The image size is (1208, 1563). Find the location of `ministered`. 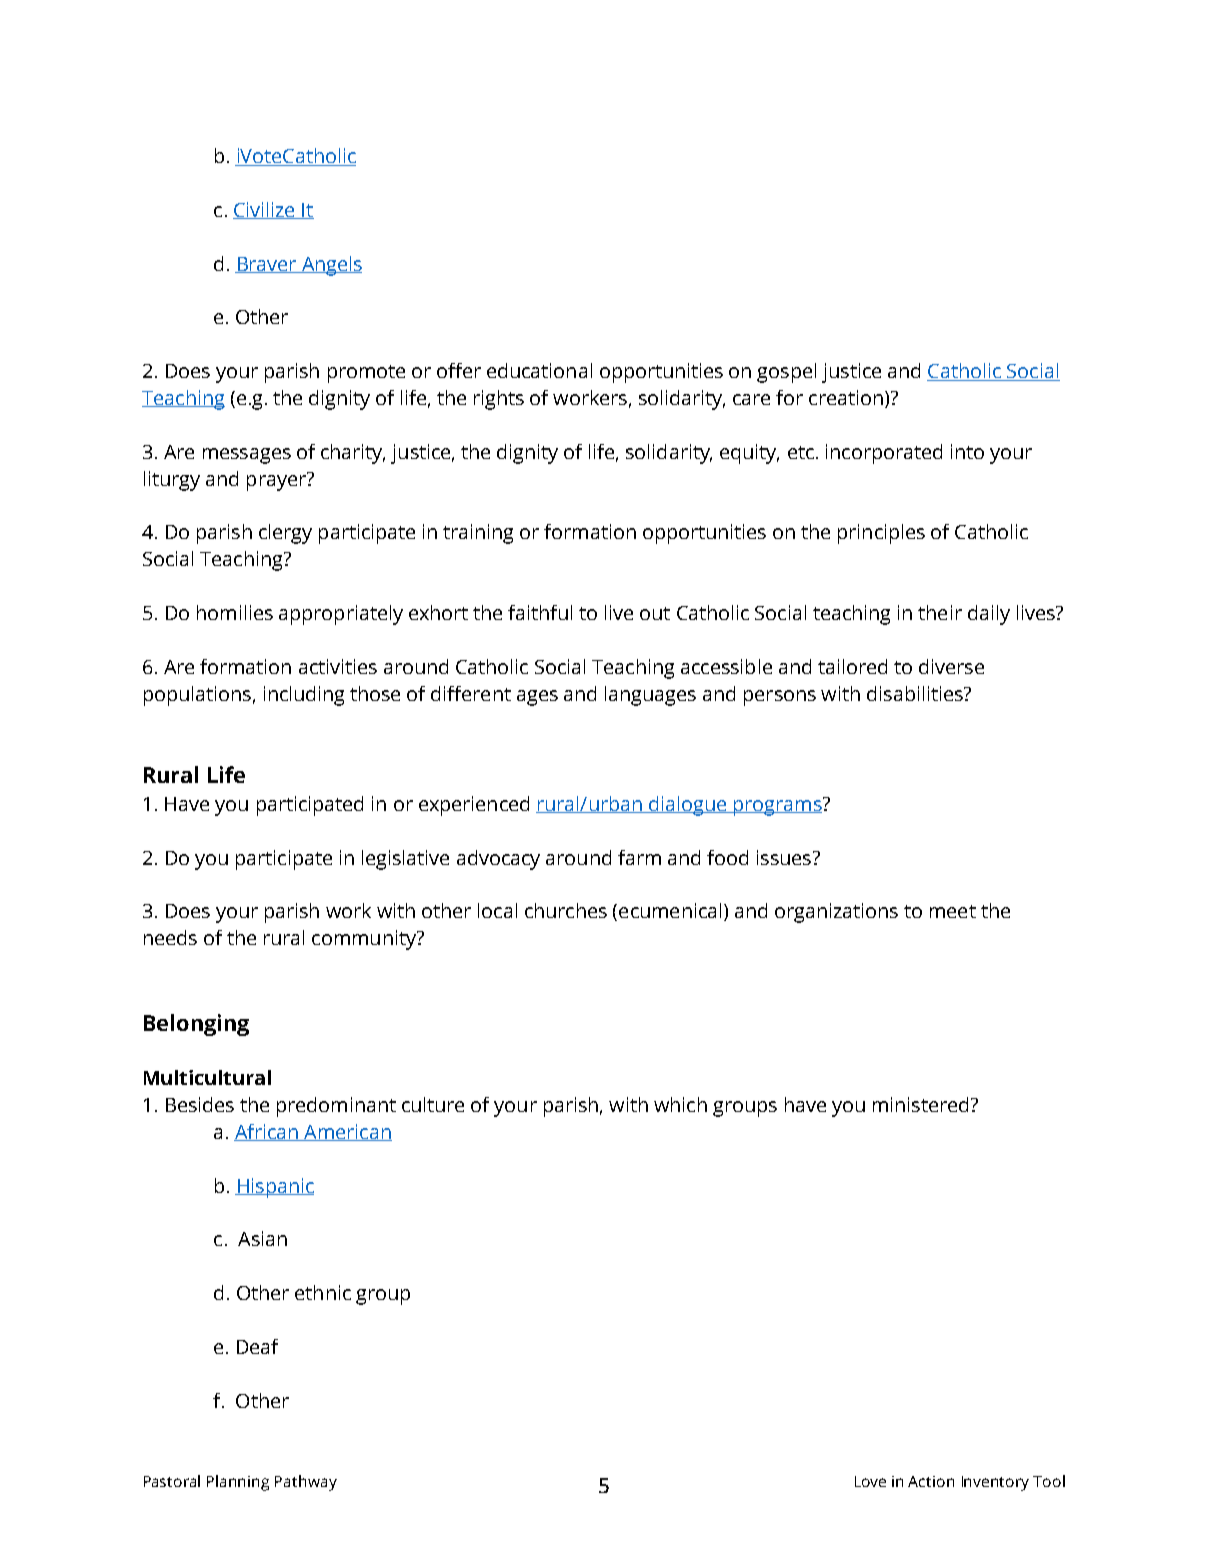

ministered is located at coordinates (920, 1104).
